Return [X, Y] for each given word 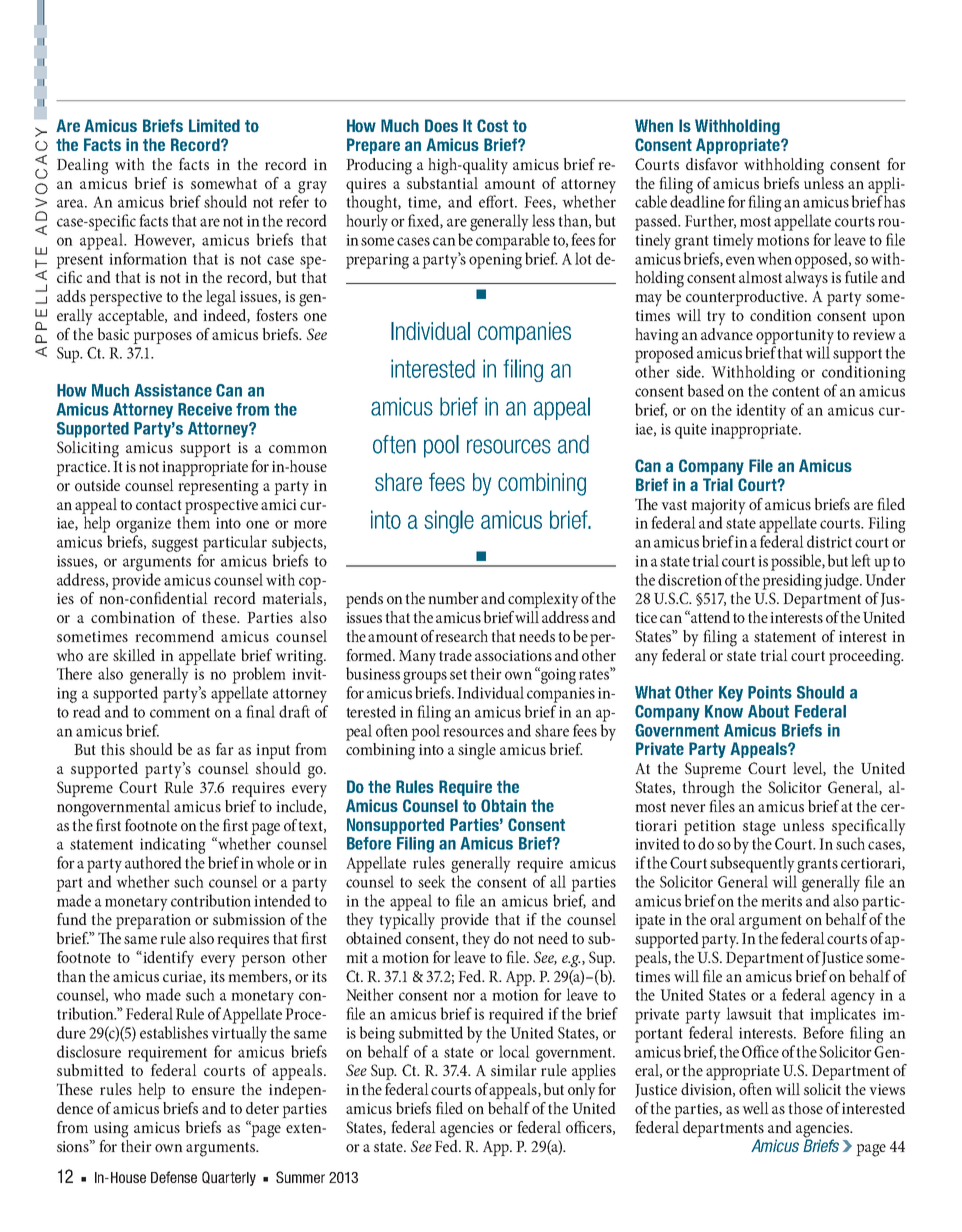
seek [432, 881]
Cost [492, 125]
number [453, 598]
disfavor [712, 164]
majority [718, 508]
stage [759, 828]
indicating [173, 845]
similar [514, 1070]
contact [159, 505]
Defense [174, 1177]
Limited [214, 125]
